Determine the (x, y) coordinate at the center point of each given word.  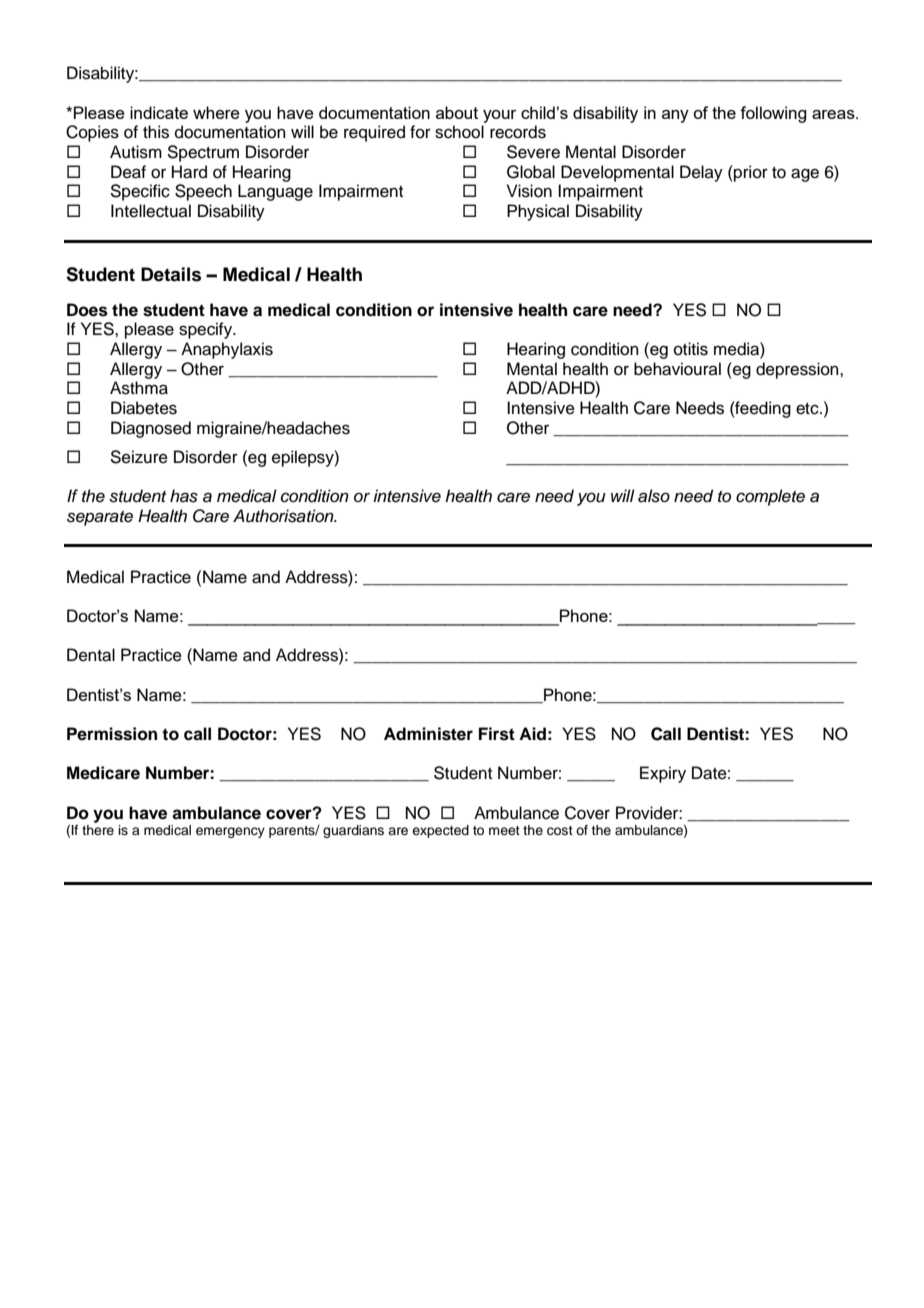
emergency (230, 832)
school (459, 132)
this (156, 132)
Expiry (663, 774)
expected (440, 831)
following (773, 114)
